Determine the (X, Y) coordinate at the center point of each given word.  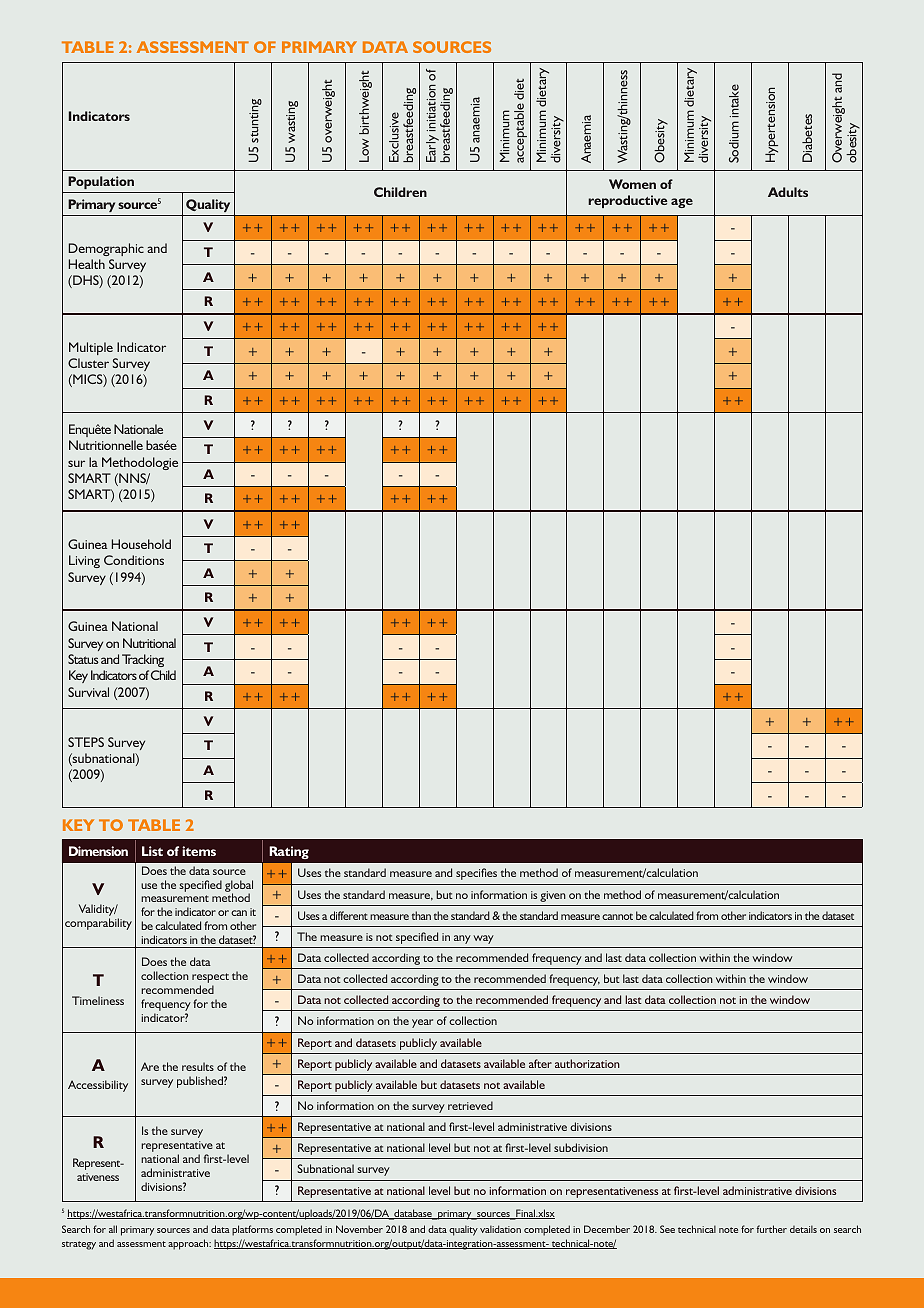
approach (189, 1244)
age (682, 203)
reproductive (627, 201)
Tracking (143, 660)
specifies (476, 874)
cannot (617, 916)
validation (500, 1229)
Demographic (106, 249)
